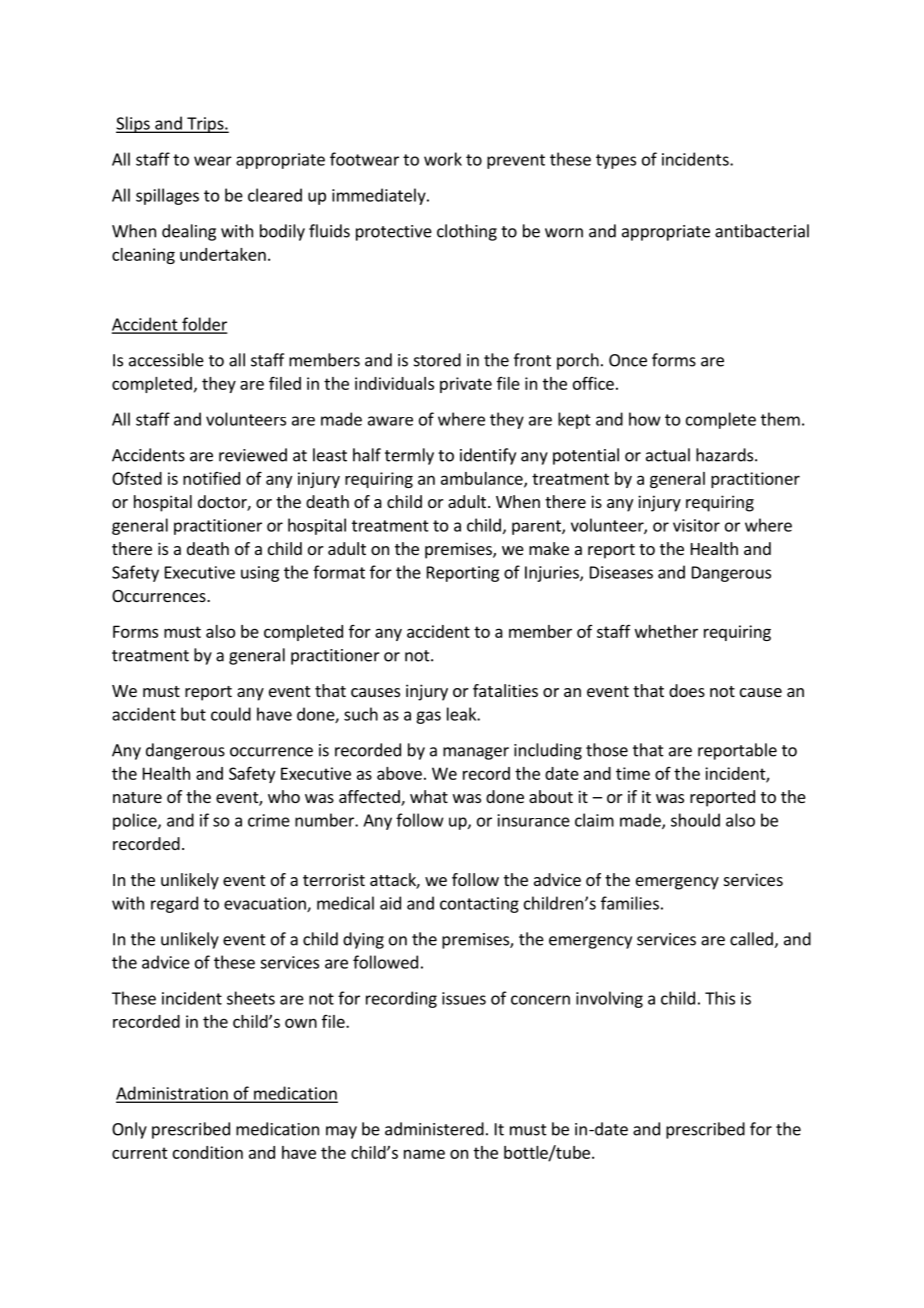  What do you see at coordinates (429, 796) in the screenshot?
I see `what` at bounding box center [429, 796].
